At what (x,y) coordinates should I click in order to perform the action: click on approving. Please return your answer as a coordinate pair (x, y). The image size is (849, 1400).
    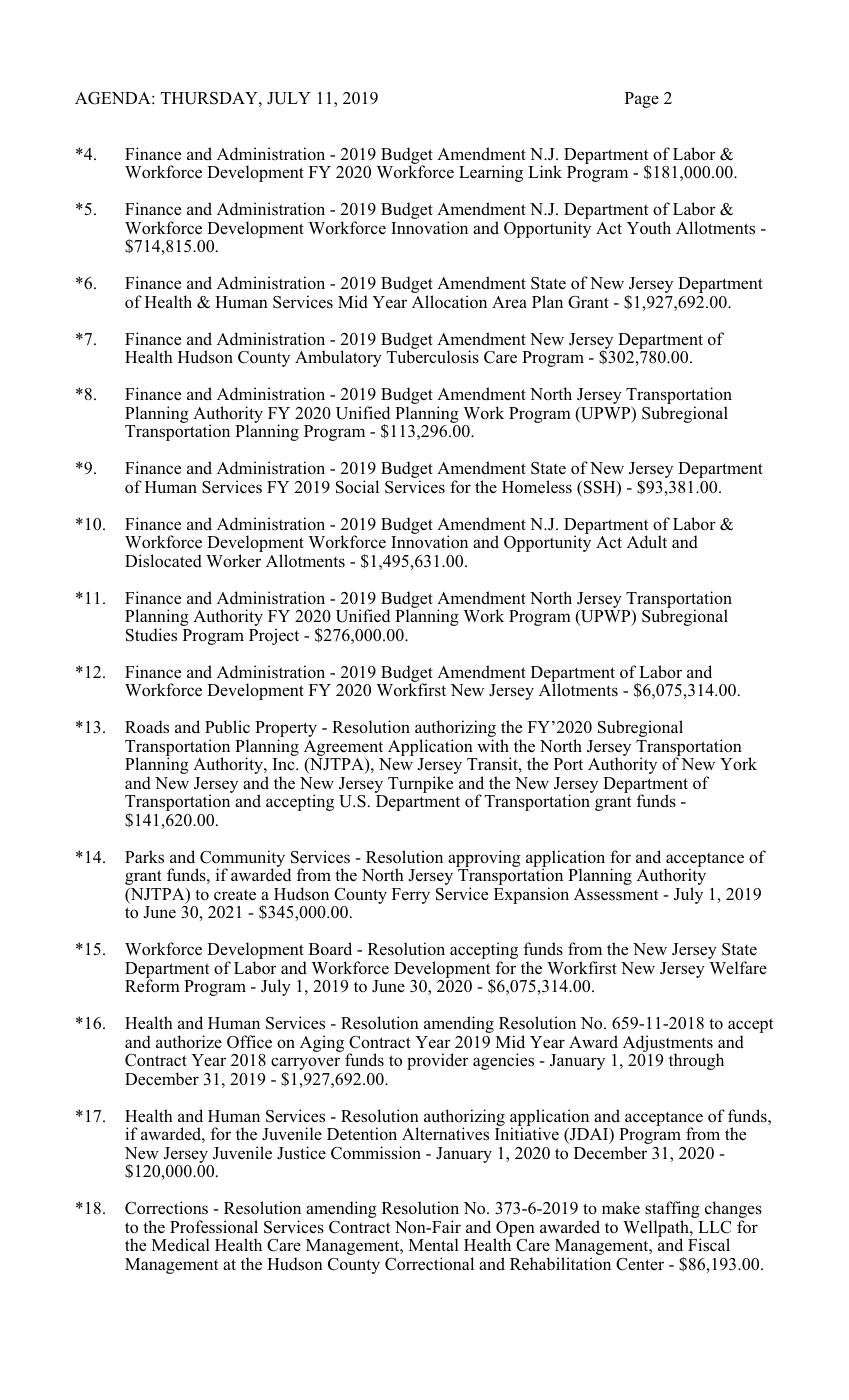
    Looking at the image, I should click on (484, 858).
